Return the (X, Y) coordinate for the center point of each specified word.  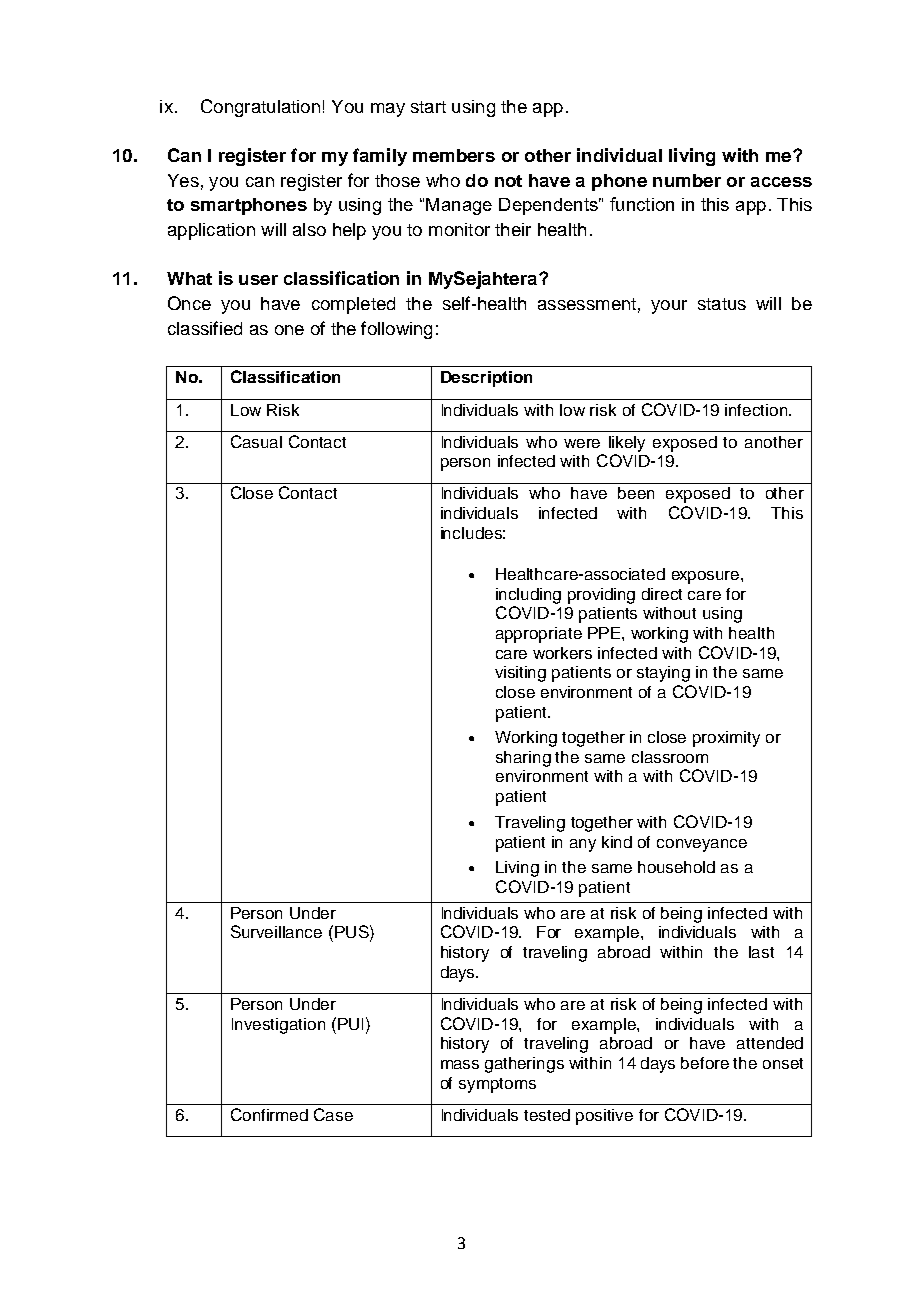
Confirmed (269, 1114)
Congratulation (260, 108)
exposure (707, 577)
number (687, 180)
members (454, 155)
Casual (256, 441)
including (528, 596)
